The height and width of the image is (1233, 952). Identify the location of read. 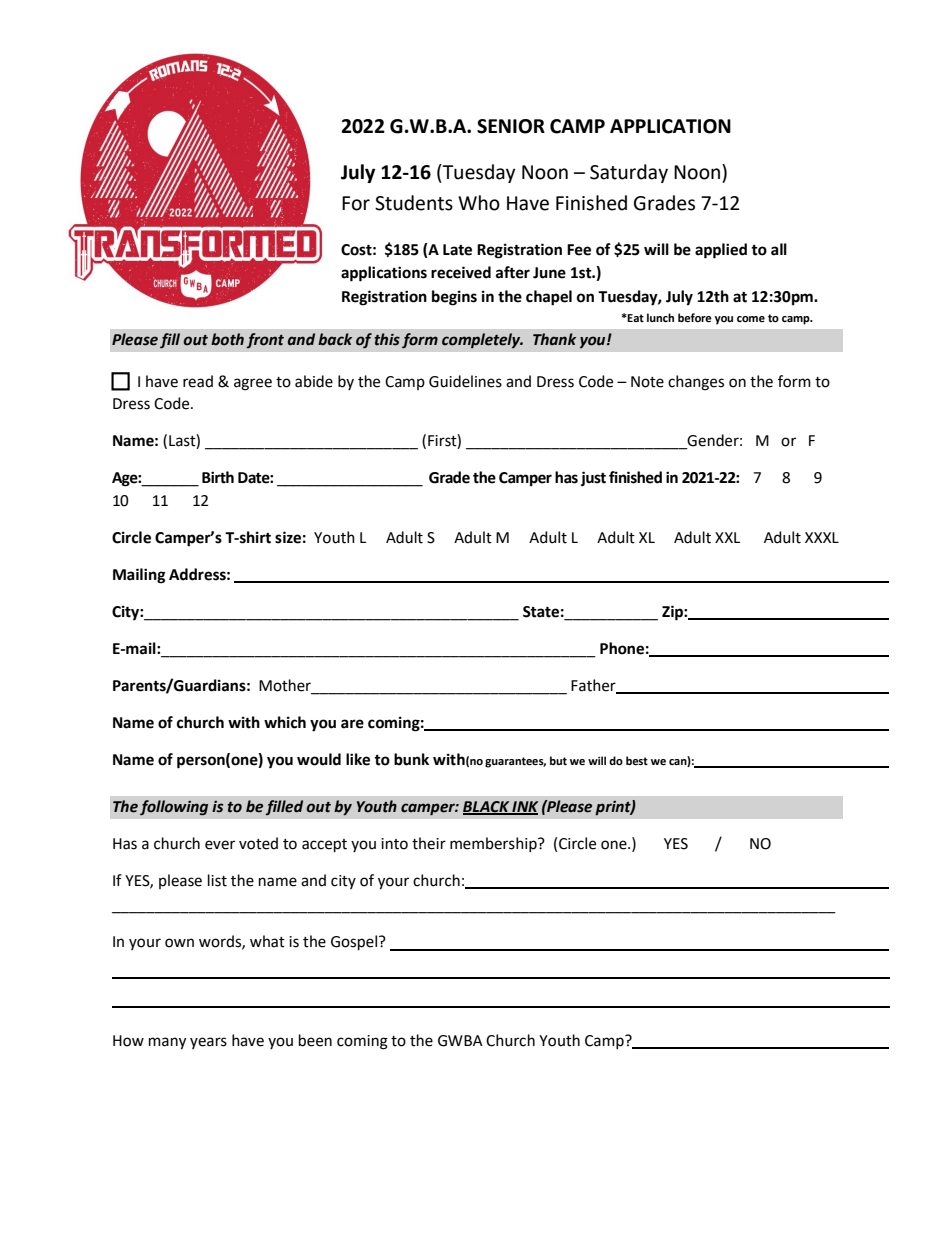
(198, 381).
